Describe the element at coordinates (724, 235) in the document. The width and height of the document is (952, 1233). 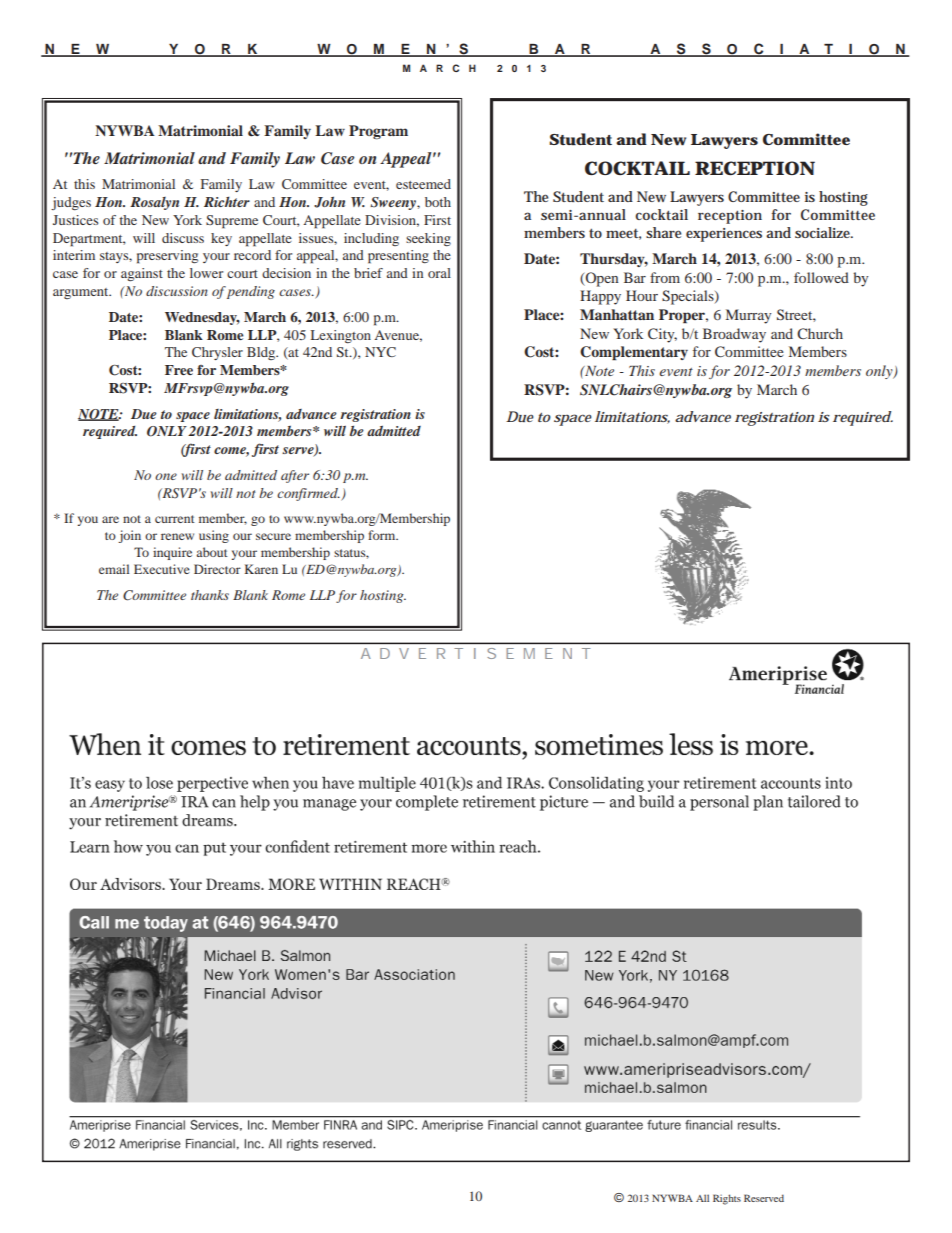
I see `experiences` at that location.
